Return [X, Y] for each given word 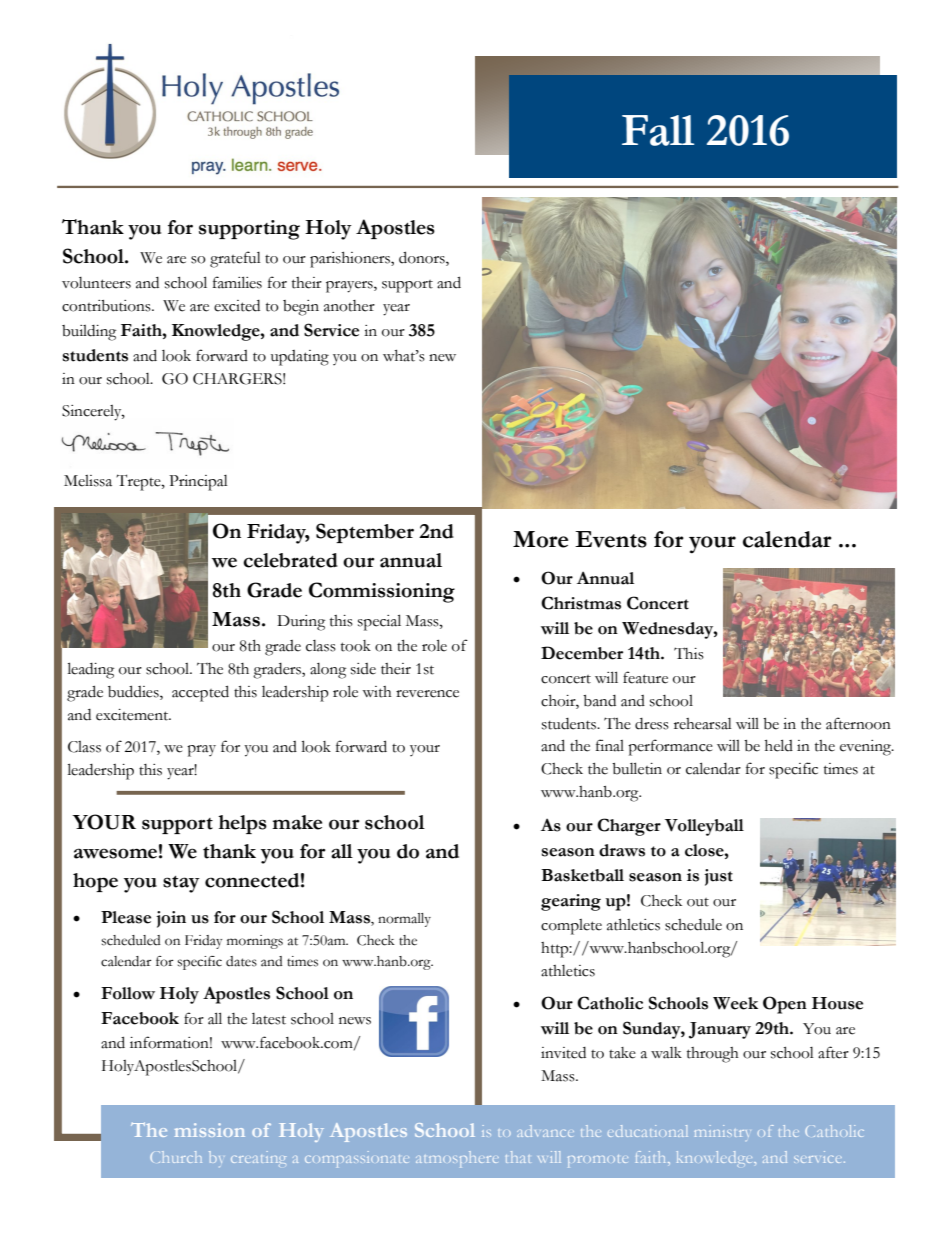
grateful [235, 259]
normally [404, 920]
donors [423, 258]
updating [300, 358]
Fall [658, 130]
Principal [198, 483]
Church [176, 1157]
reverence [427, 694]
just [718, 877]
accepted [200, 693]
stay [181, 884]
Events [611, 539]
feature [645, 677]
